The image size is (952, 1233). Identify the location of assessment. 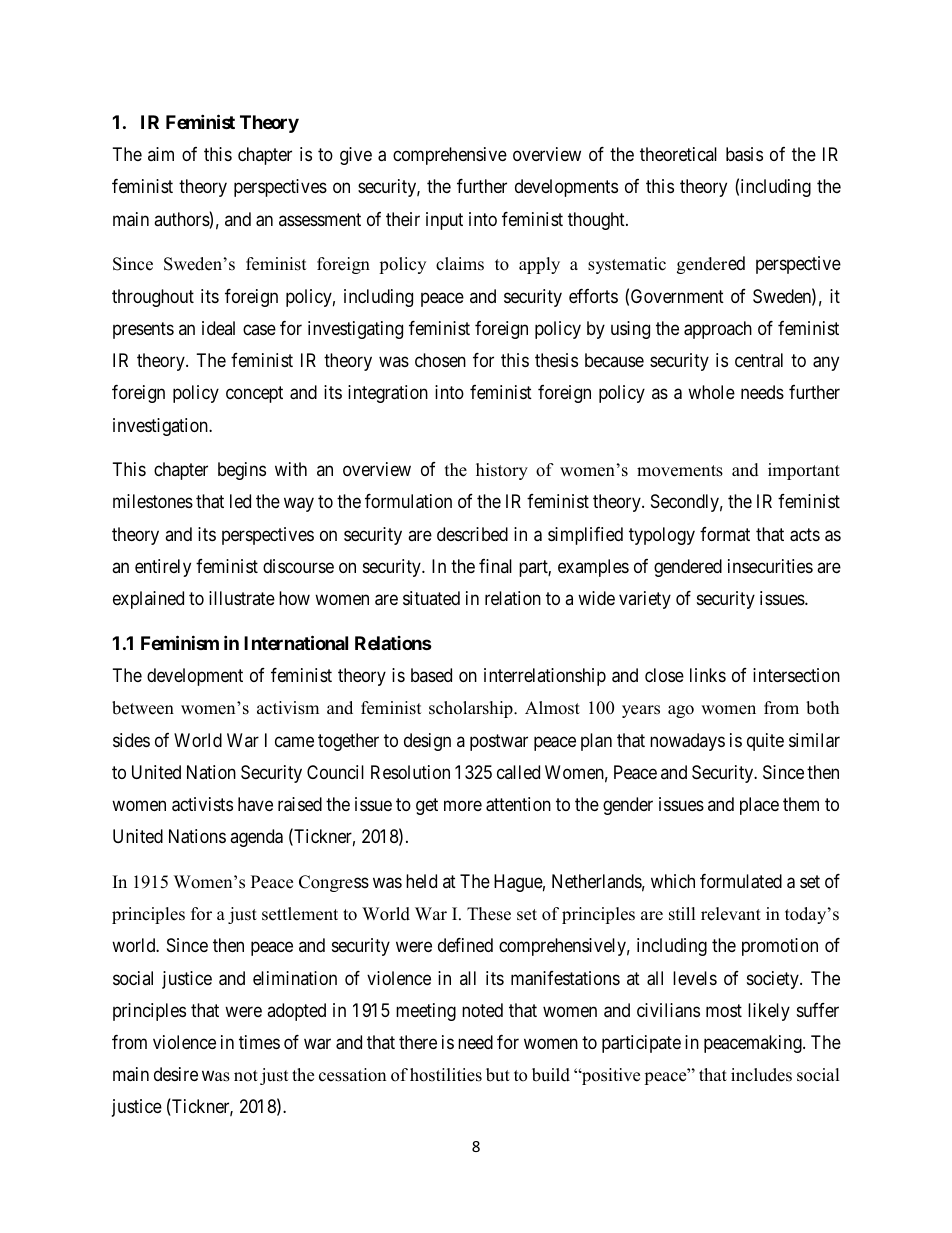
(320, 219).
